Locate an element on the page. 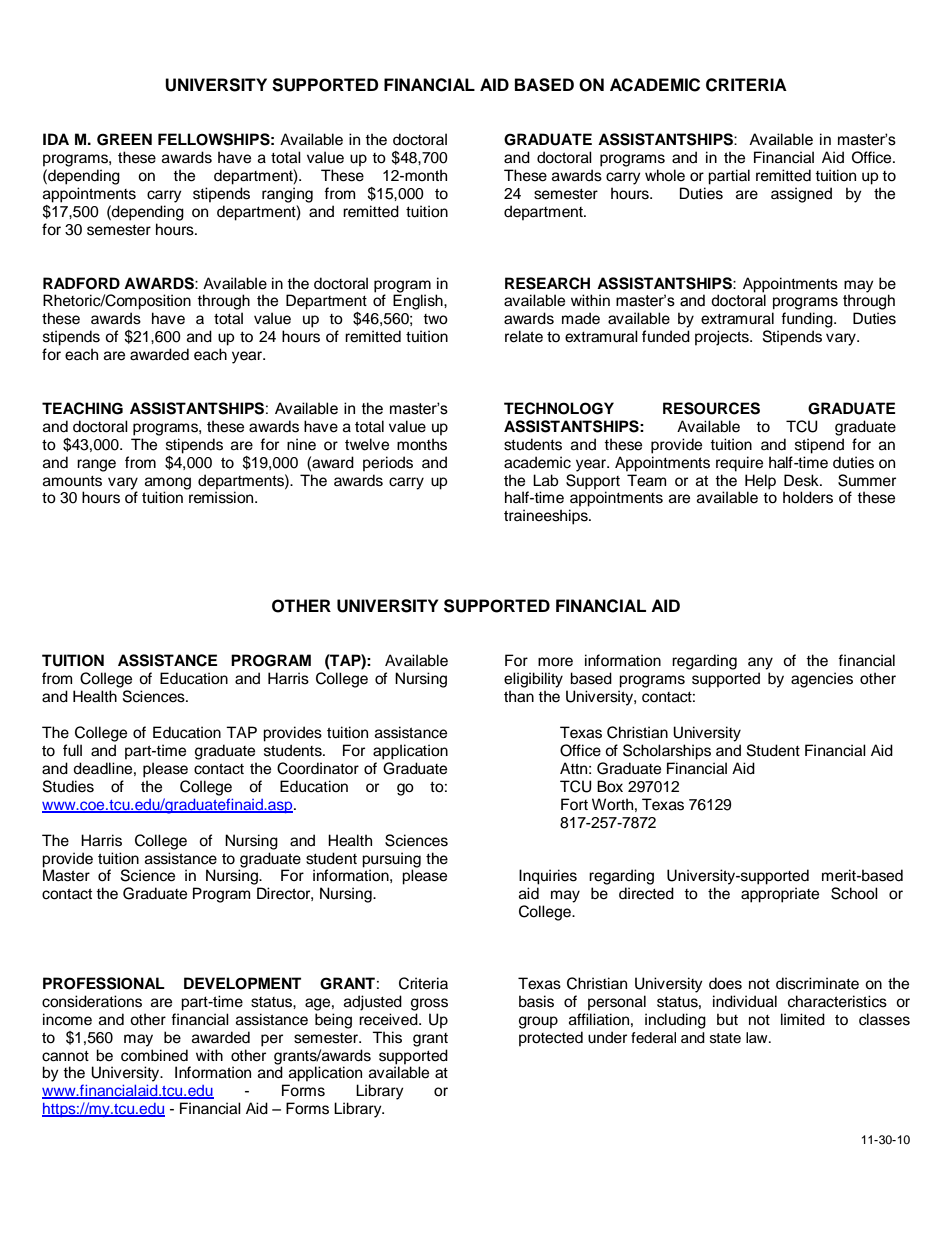  any is located at coordinates (760, 663).
